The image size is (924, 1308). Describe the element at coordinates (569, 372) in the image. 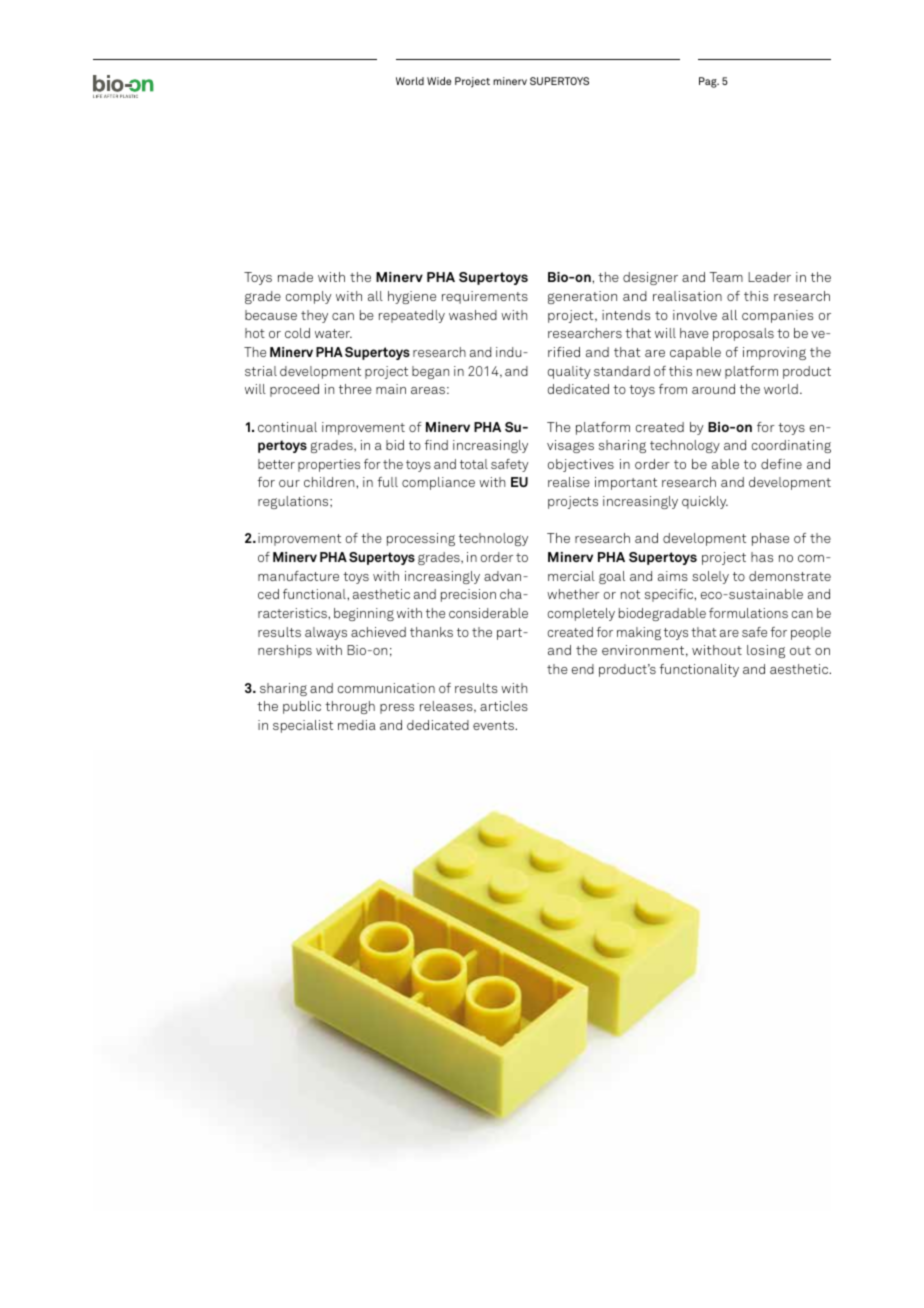

I see `quality` at that location.
